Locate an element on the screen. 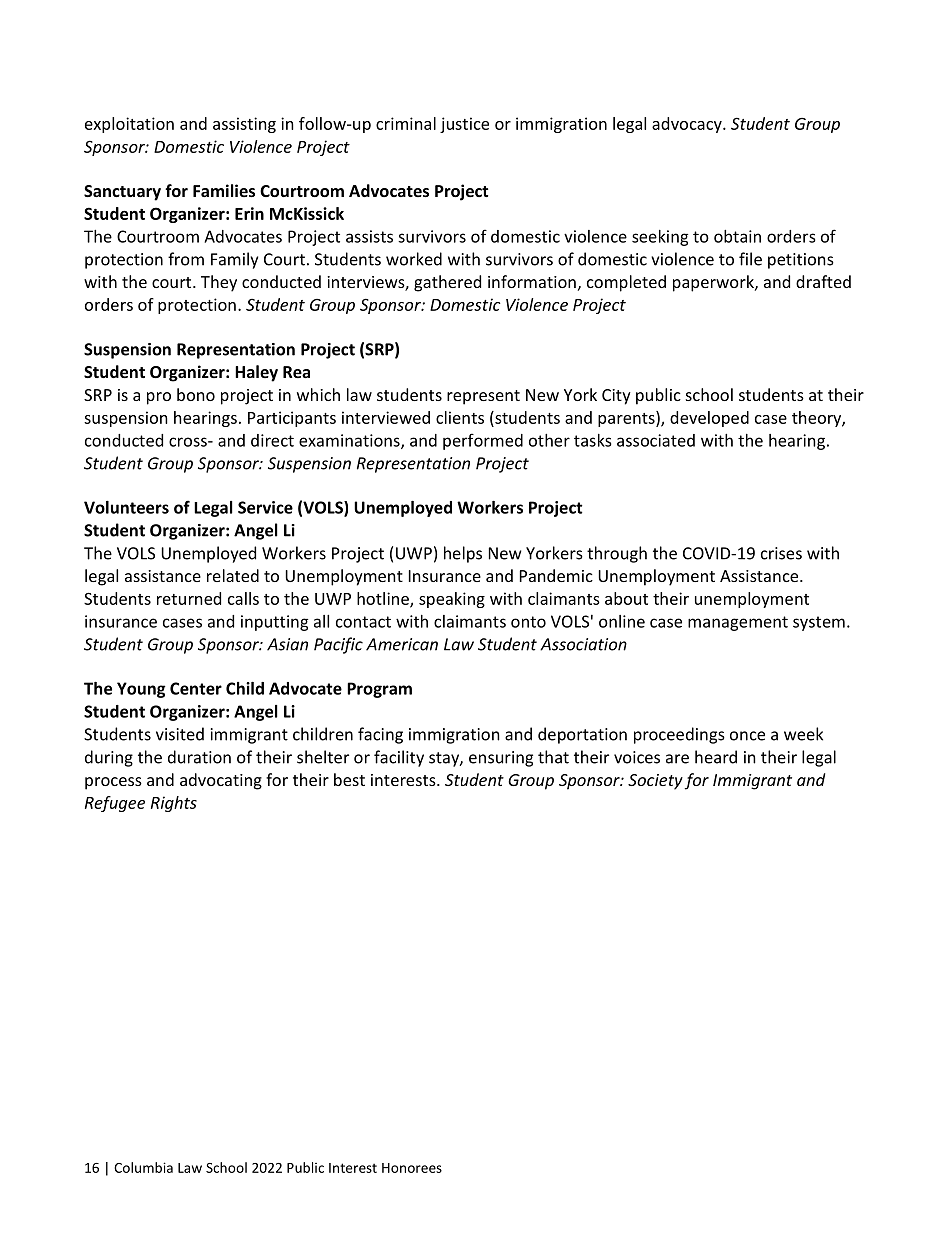 Image resolution: width=952 pixels, height=1233 pixels. developed is located at coordinates (709, 419).
